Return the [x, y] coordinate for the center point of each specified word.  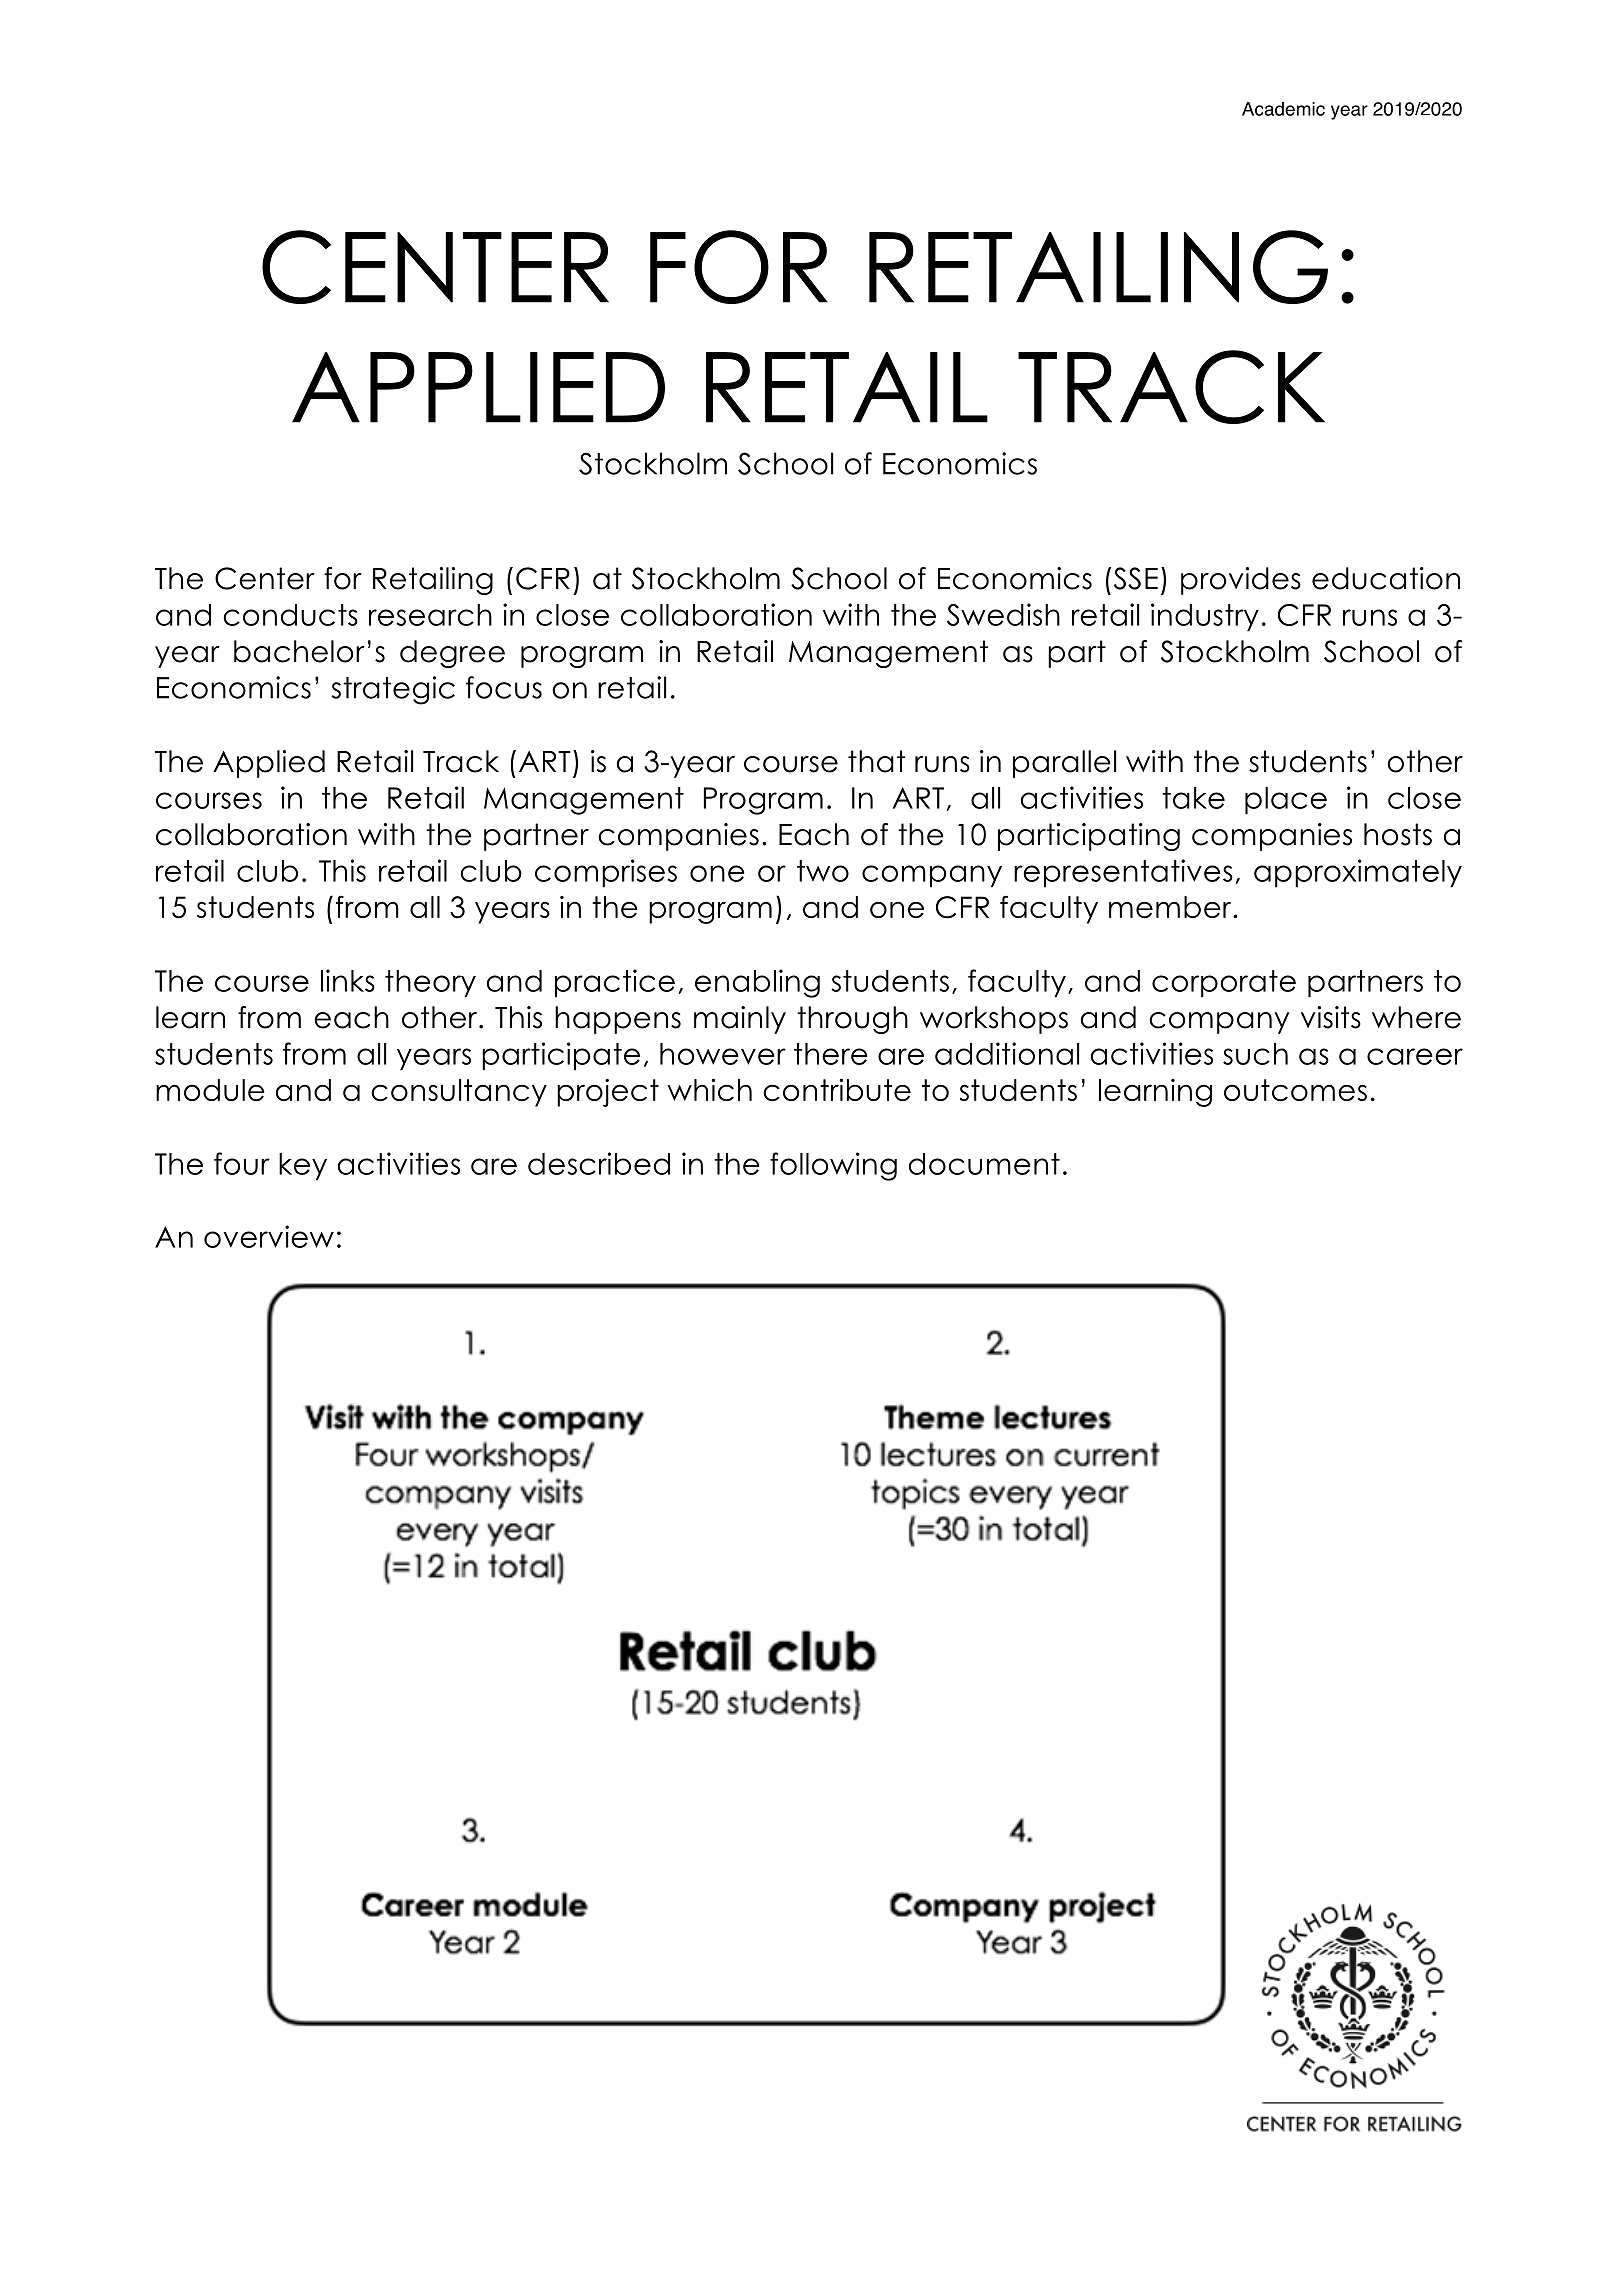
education [1386, 578]
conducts [290, 615]
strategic [393, 690]
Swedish [1003, 614]
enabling [757, 983]
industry [1205, 617]
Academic [1283, 109]
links [348, 980]
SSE [1136, 578]
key [303, 1167]
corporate [1224, 984]
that [876, 761]
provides [1241, 581]
